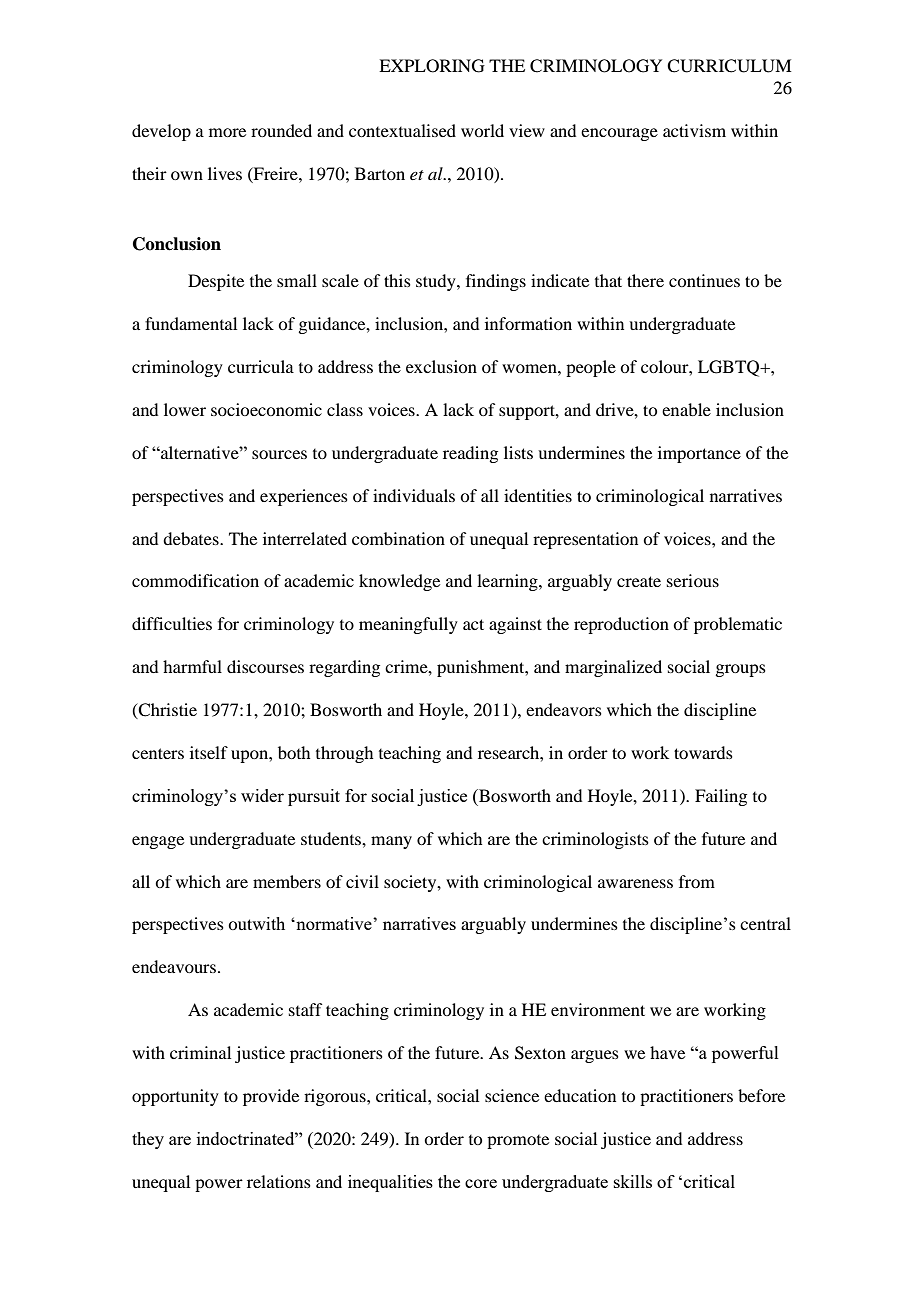 This document has width=924, height=1308. Describe the element at coordinates (262, 795) in the document. I see `wider` at that location.
